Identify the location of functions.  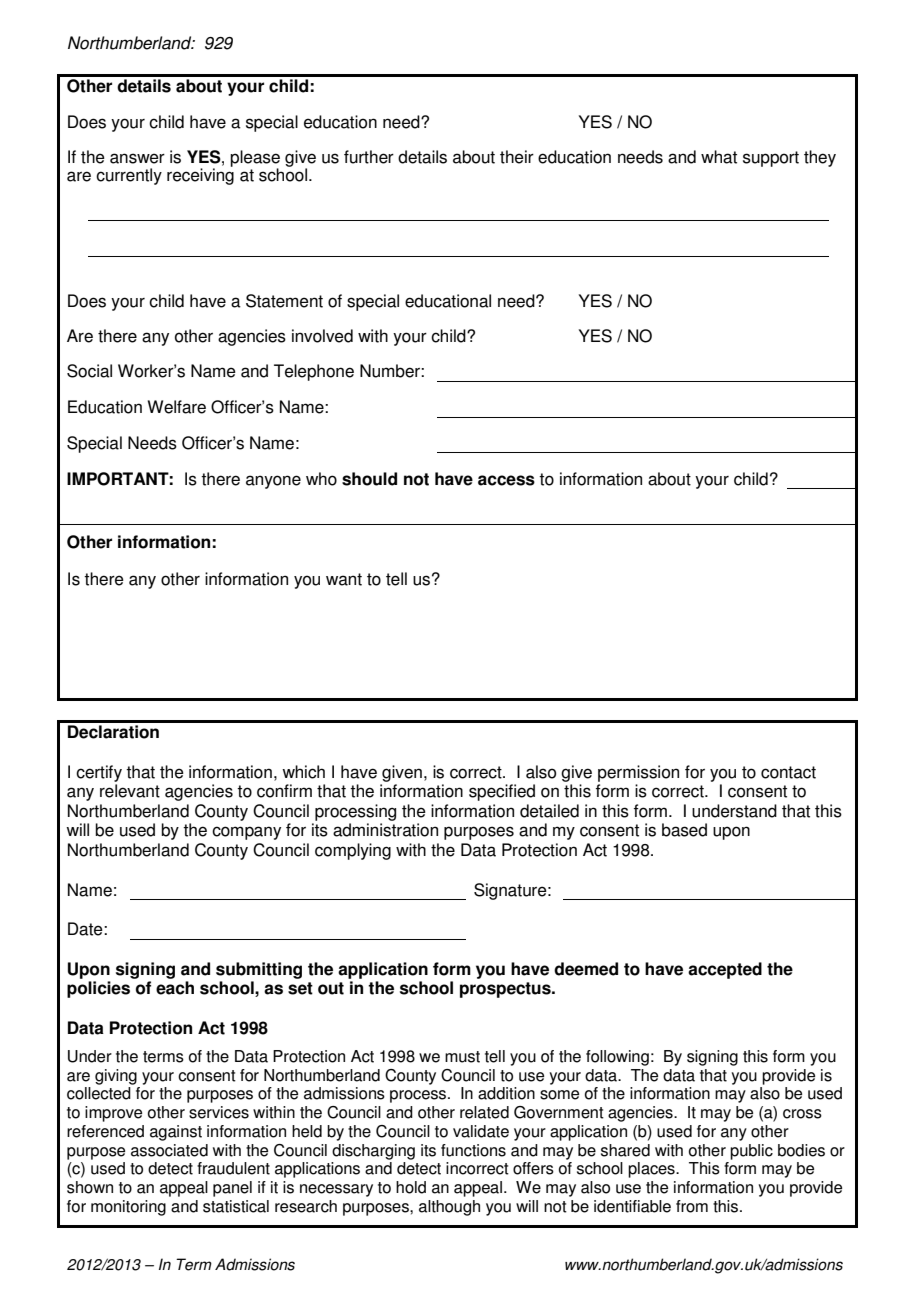
(473, 1150).
